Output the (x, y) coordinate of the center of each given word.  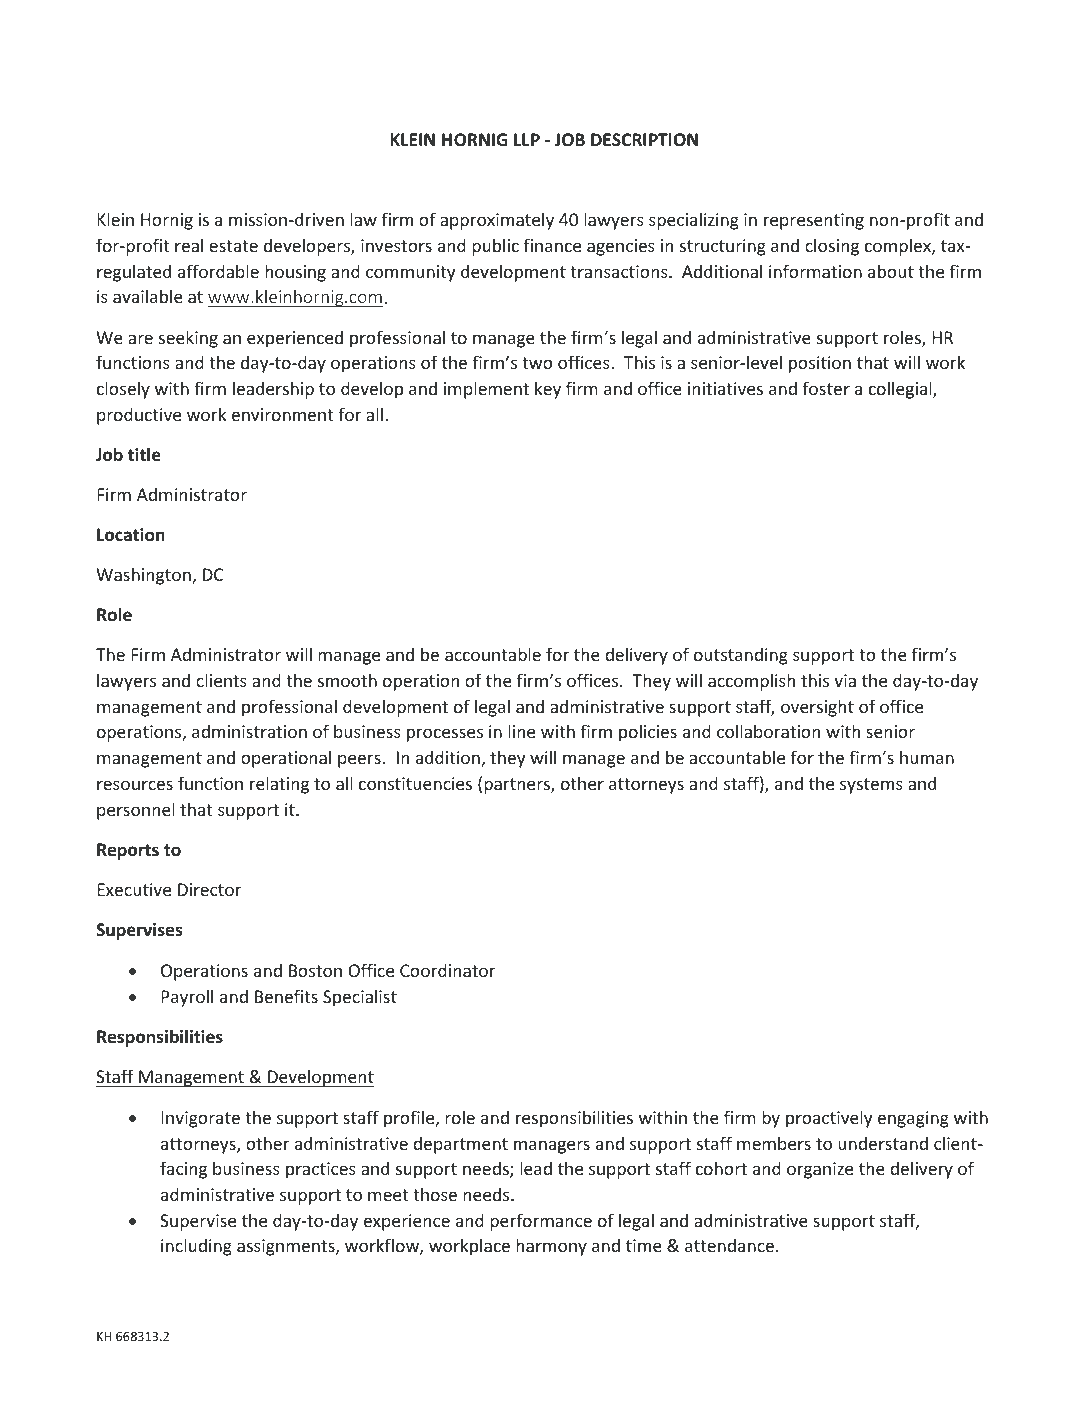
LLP (527, 139)
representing (814, 221)
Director (210, 889)
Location (131, 535)
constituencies (415, 783)
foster (826, 388)
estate (233, 246)
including (196, 1247)
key (548, 390)
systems (871, 786)
